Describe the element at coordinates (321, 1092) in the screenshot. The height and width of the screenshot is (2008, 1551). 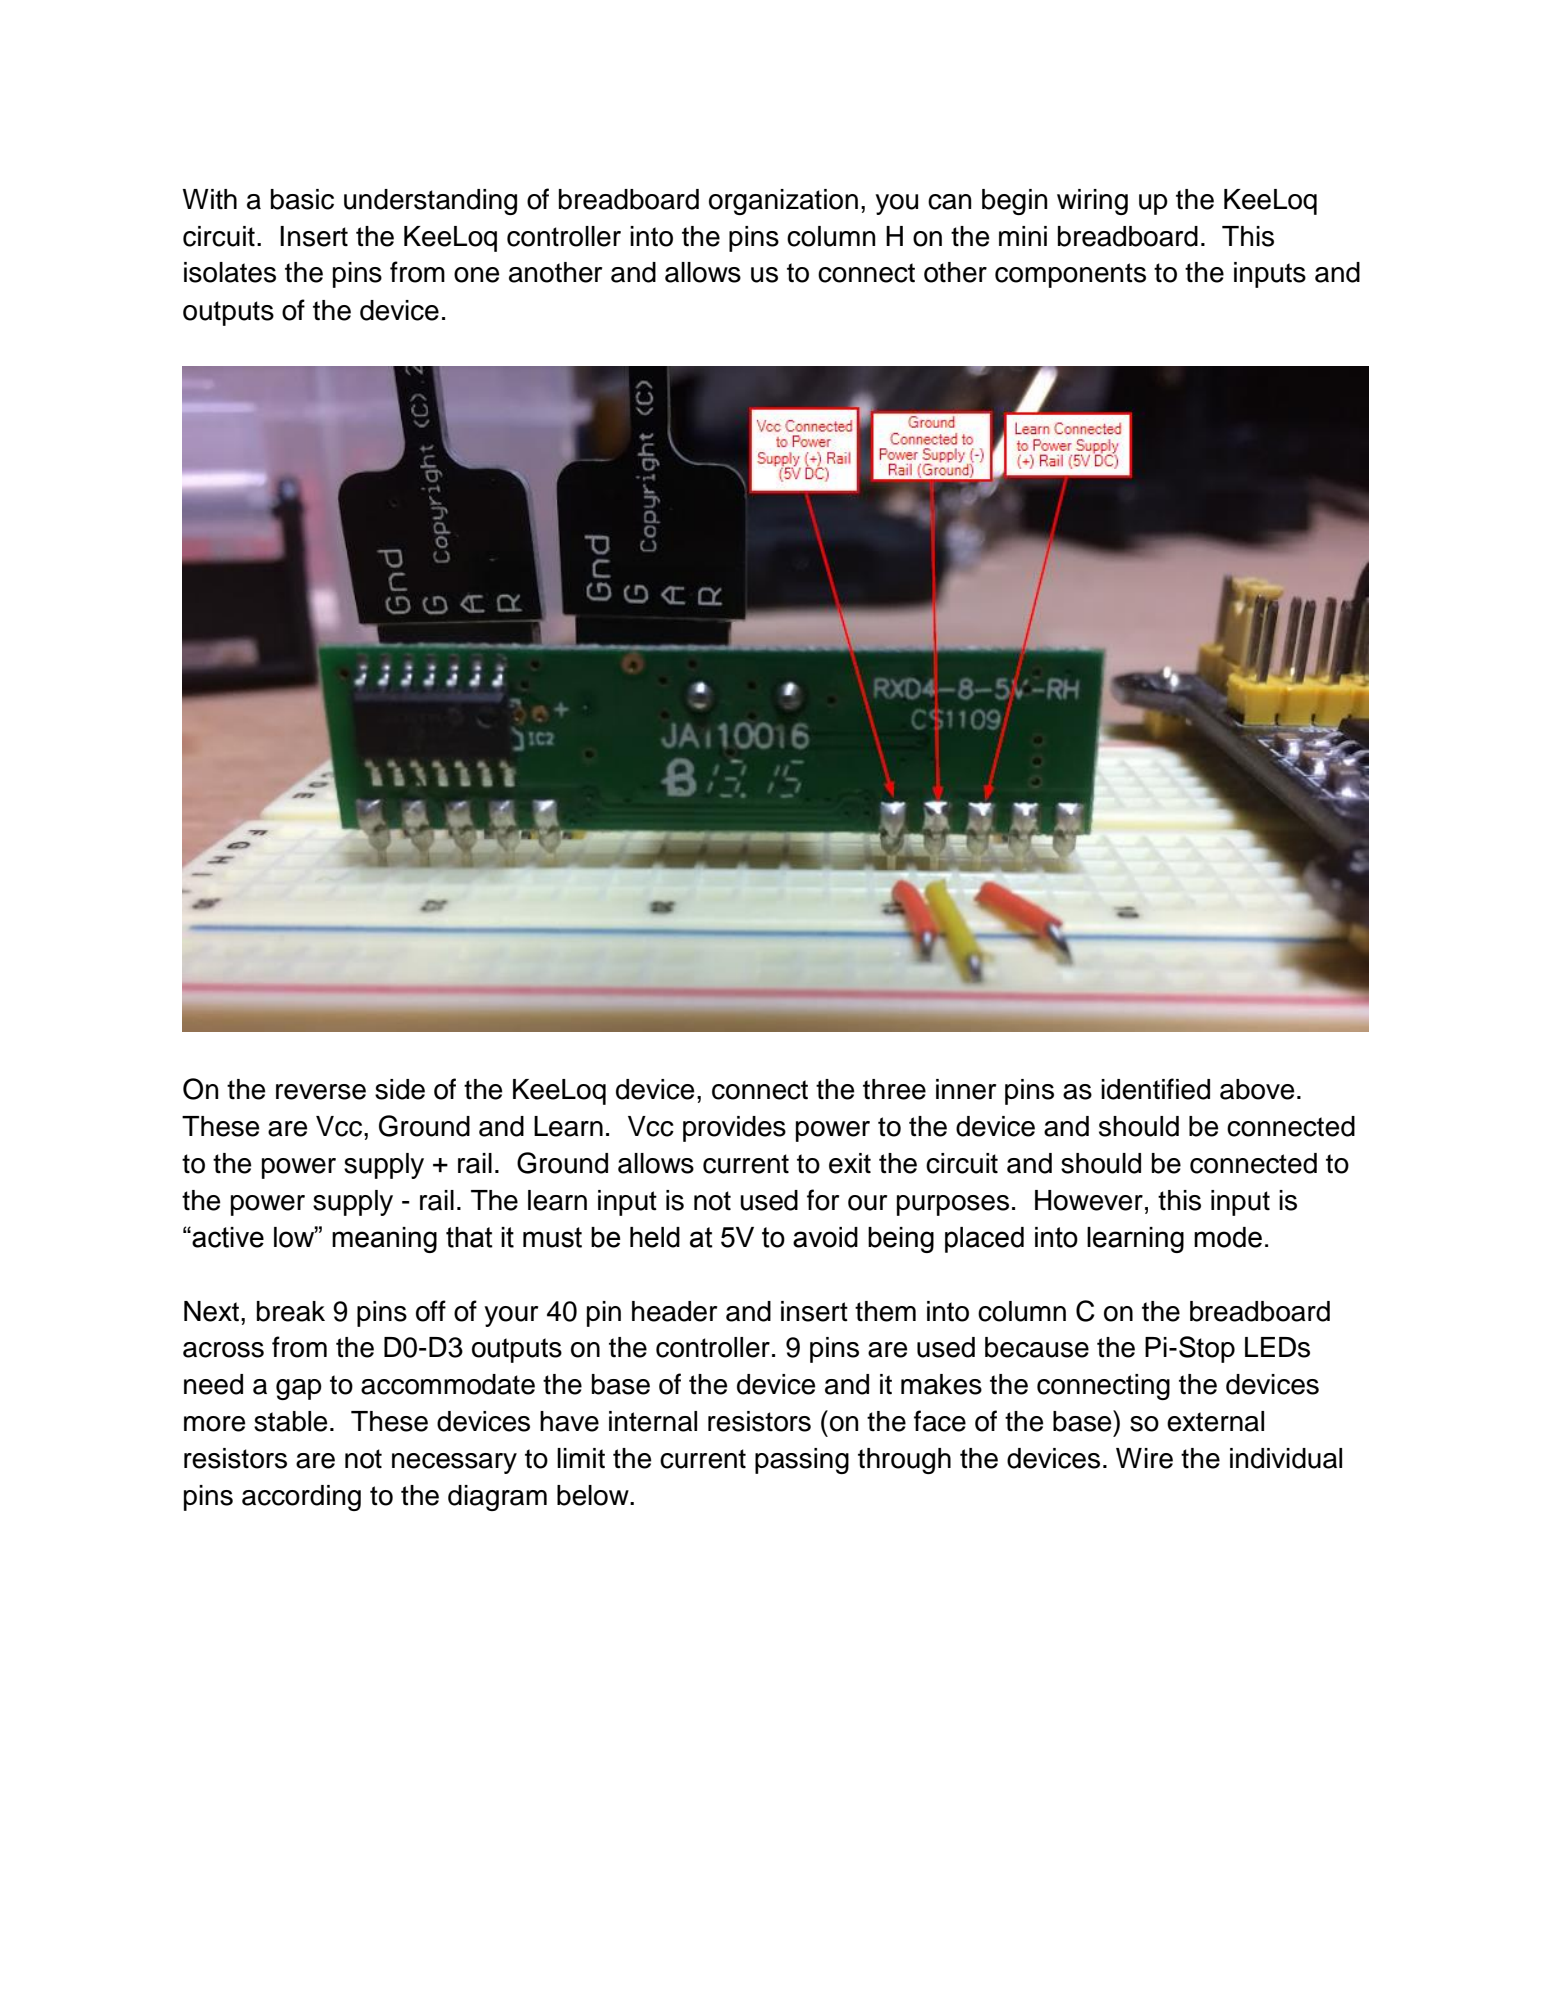
I see `reverse` at that location.
